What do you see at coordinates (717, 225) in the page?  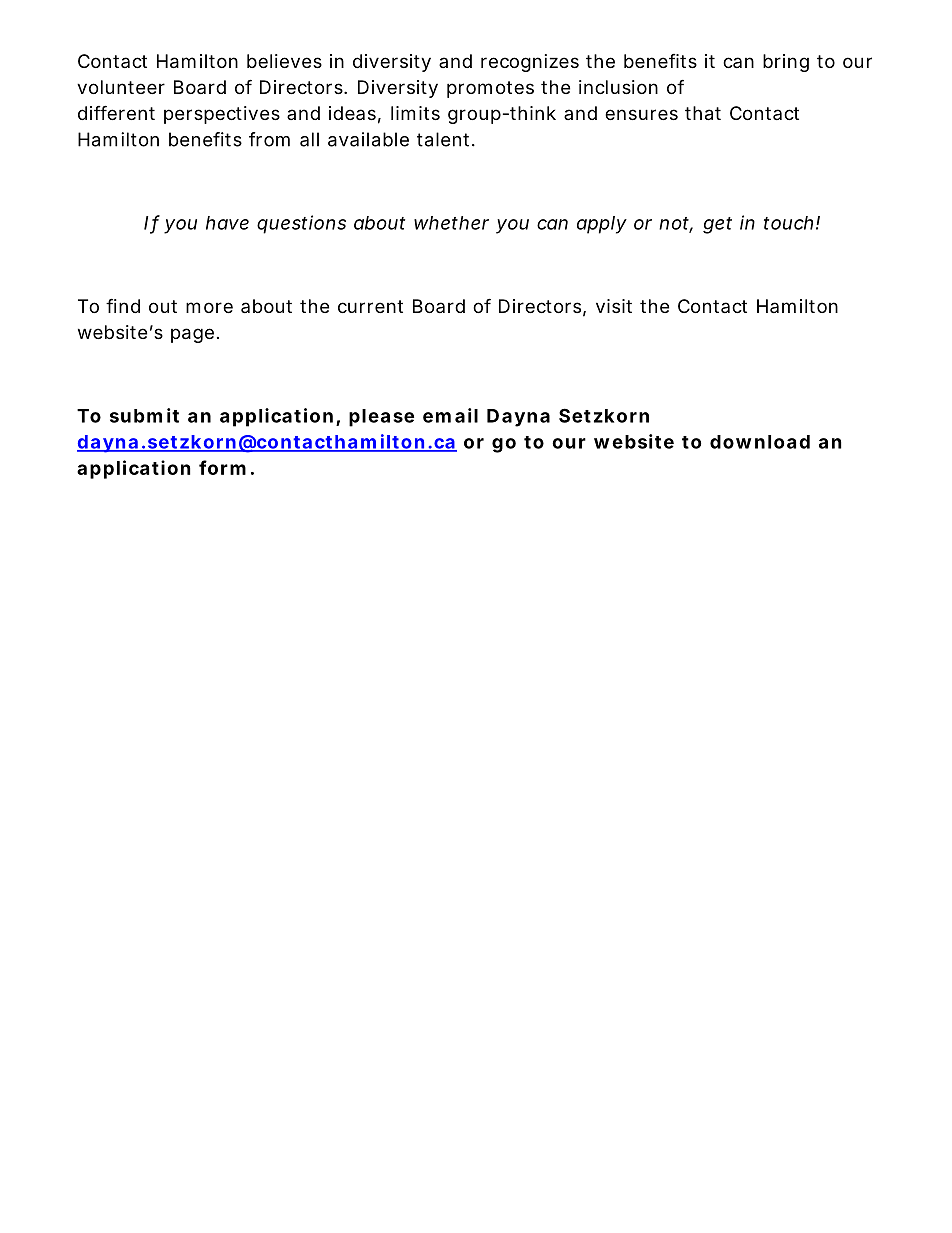 I see `get` at bounding box center [717, 225].
